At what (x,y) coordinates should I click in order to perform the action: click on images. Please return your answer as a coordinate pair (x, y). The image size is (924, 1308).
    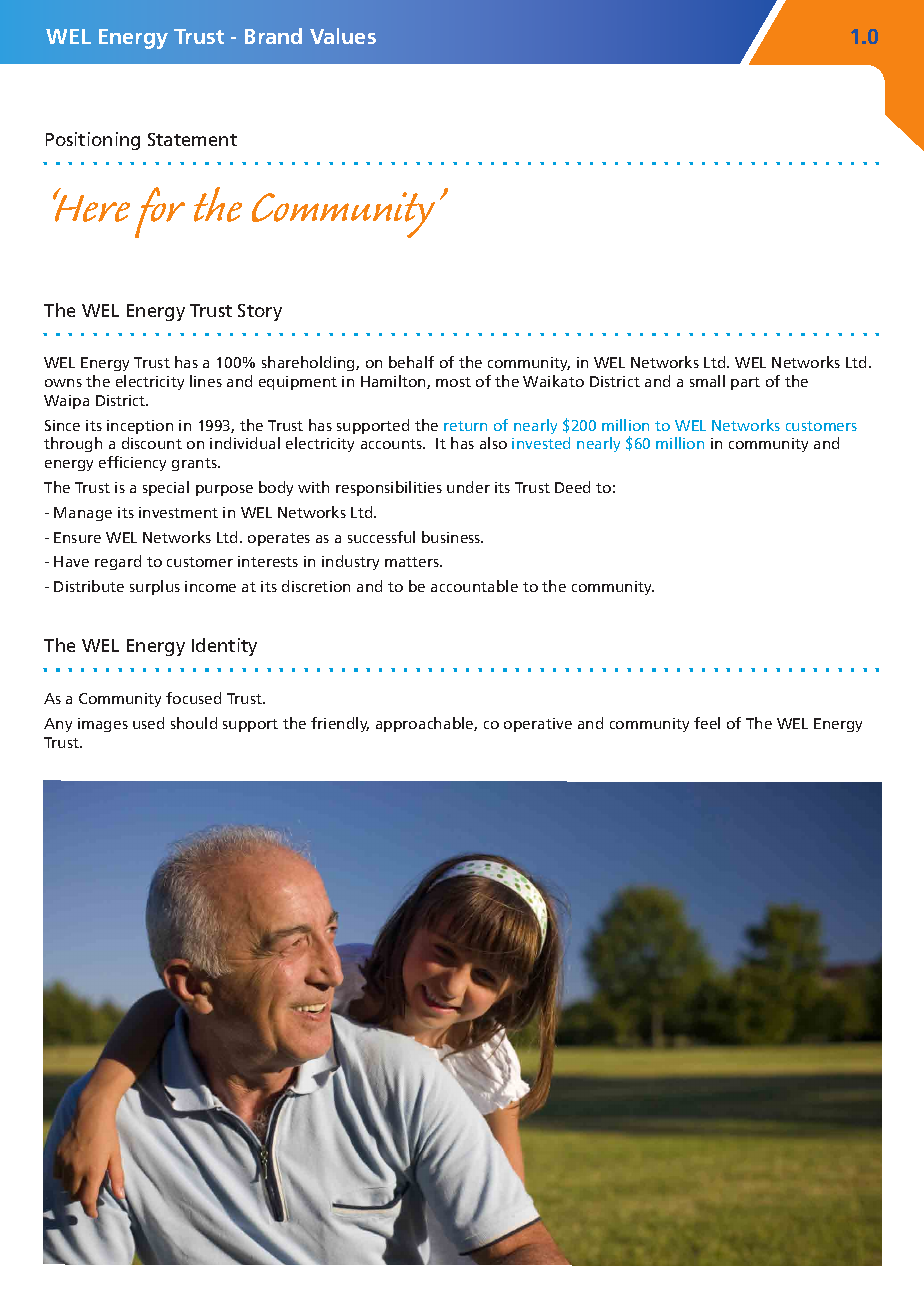
    Looking at the image, I should click on (103, 725).
